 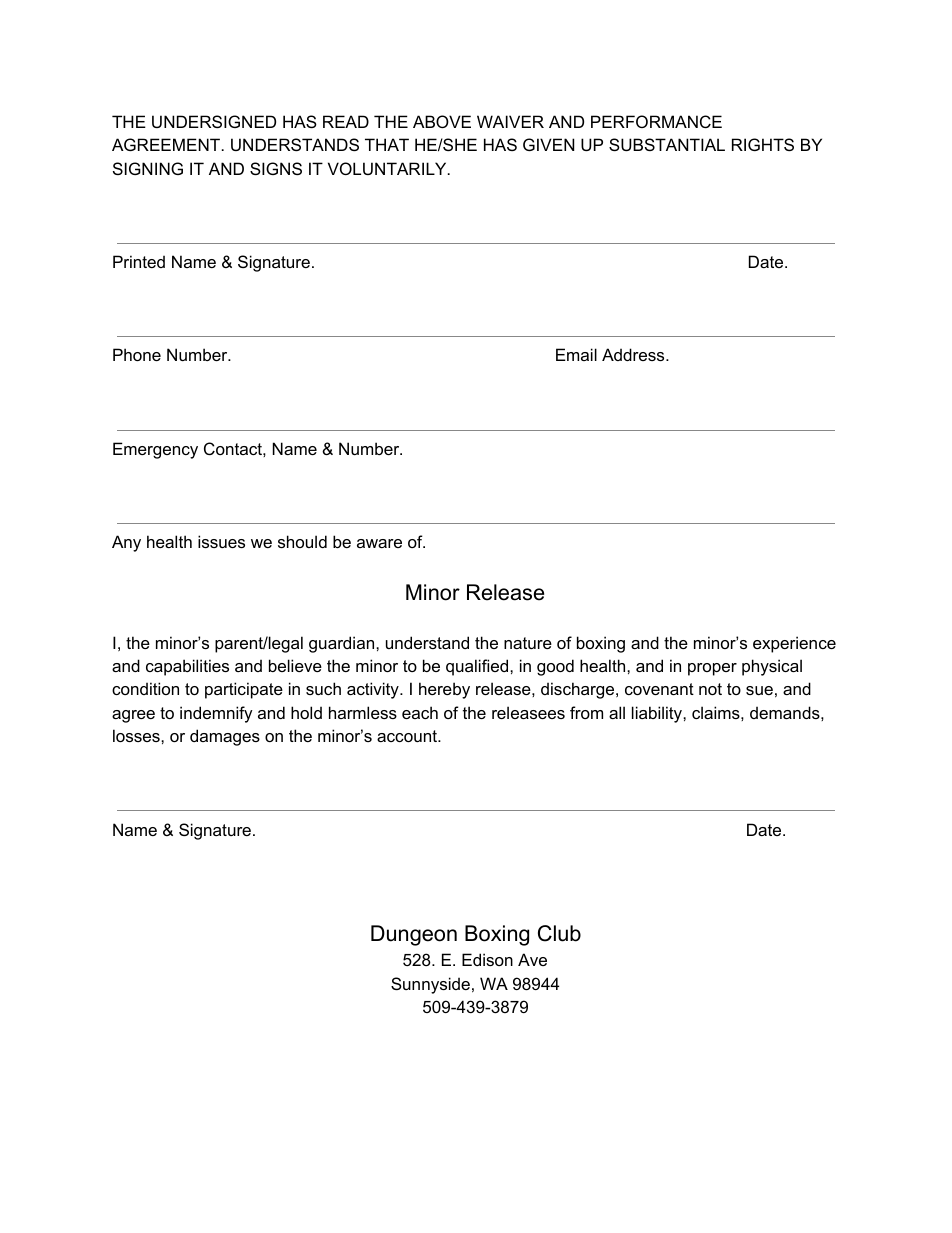 I want to click on experience, so click(x=794, y=644).
